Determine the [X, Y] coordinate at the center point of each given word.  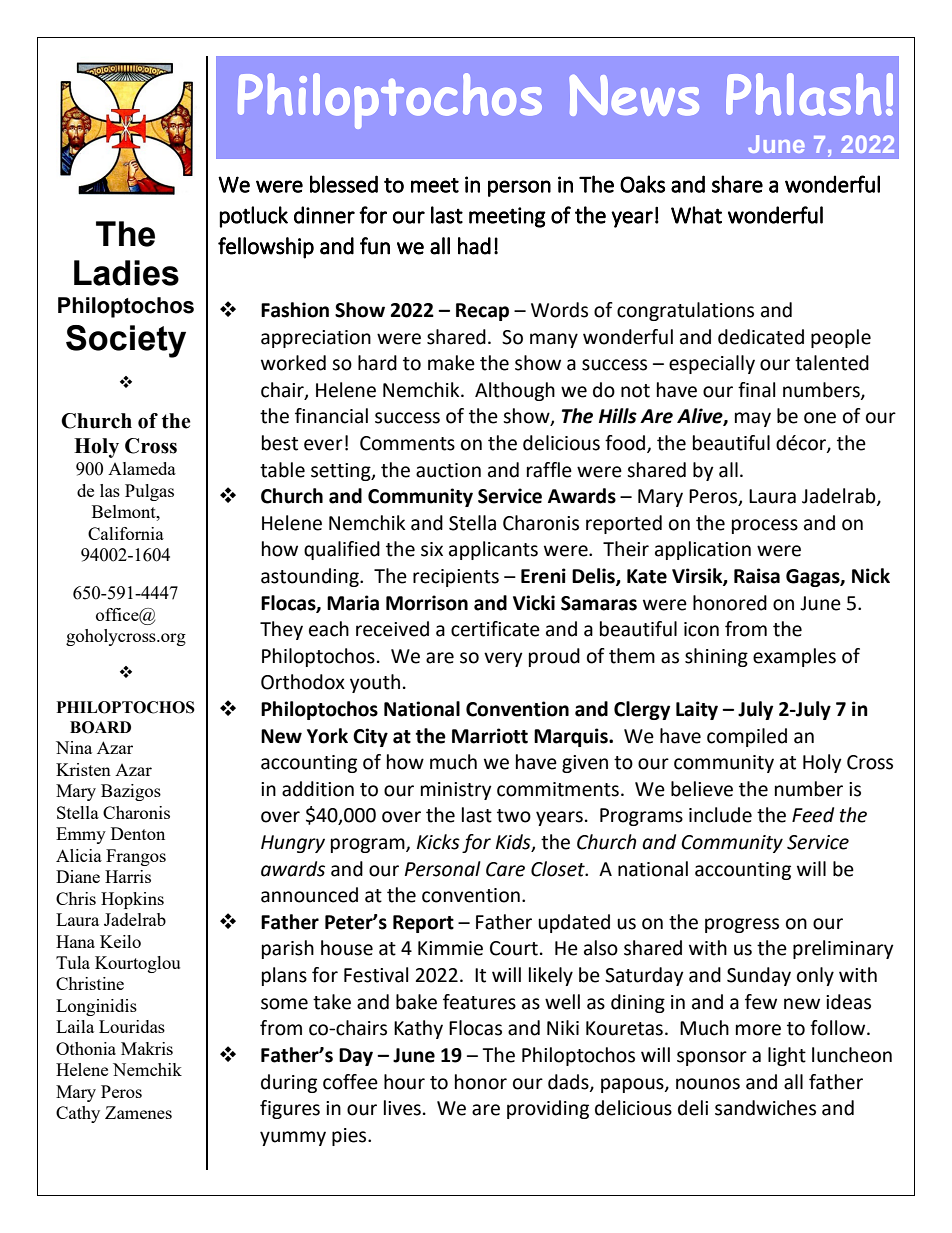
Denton [138, 833]
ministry [456, 791]
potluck [253, 217]
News [634, 95]
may [753, 419]
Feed [813, 815]
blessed [344, 184]
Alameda [142, 468]
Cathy [78, 1114]
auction [448, 470]
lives [402, 1108]
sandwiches [765, 1108]
